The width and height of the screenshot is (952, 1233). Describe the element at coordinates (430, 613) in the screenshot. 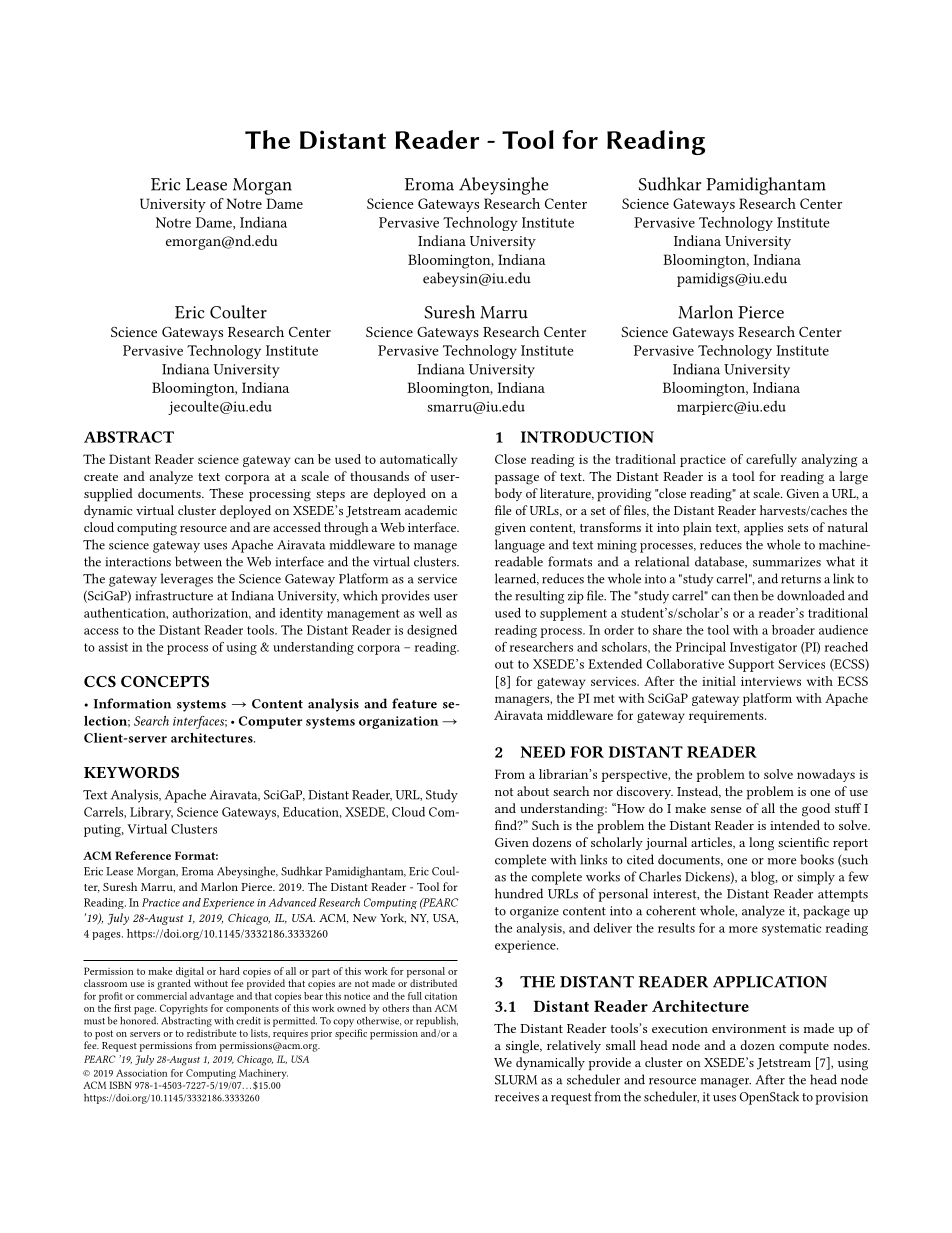

I see `well` at that location.
